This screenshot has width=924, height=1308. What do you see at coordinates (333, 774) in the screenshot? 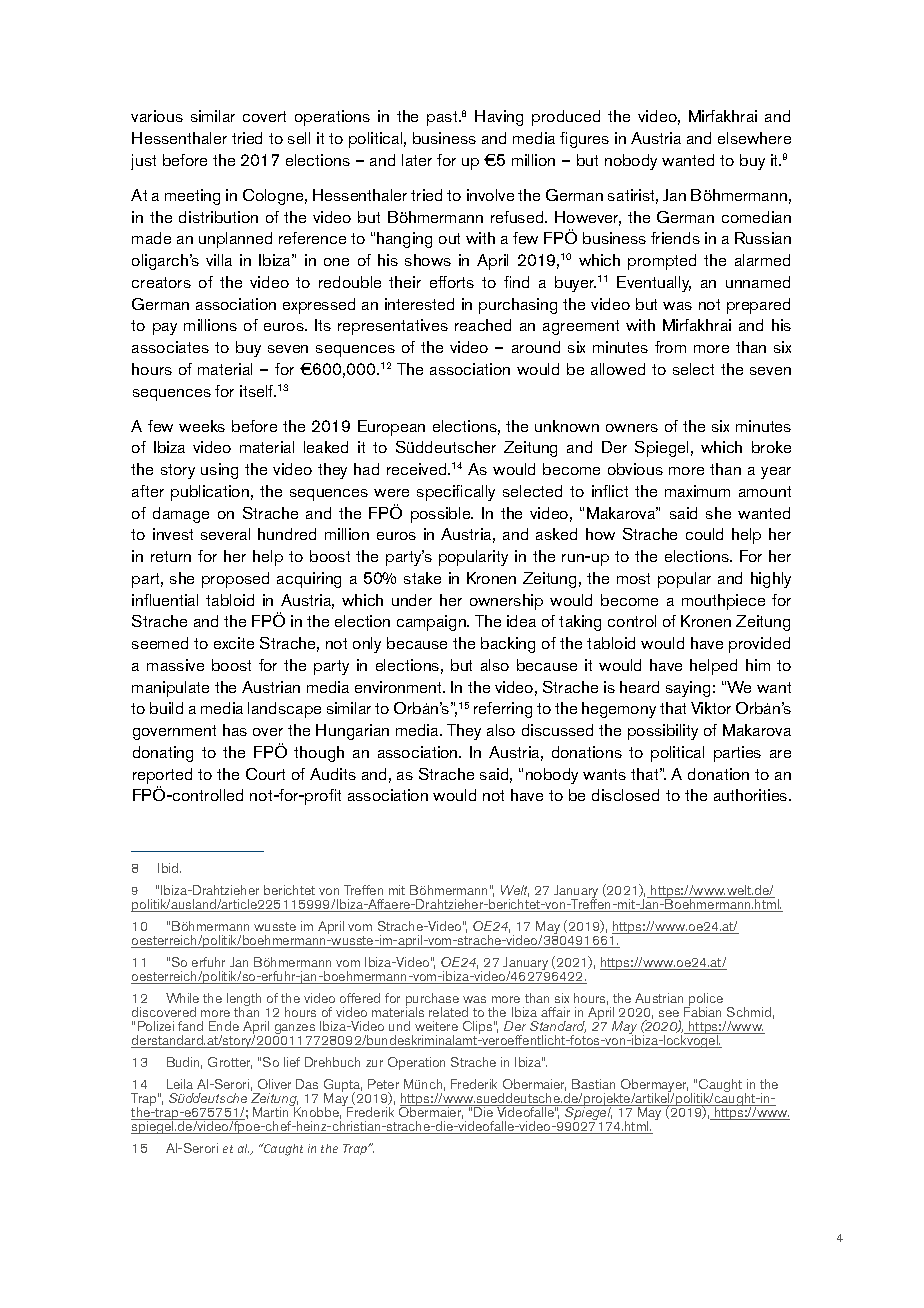
I see `Audits` at bounding box center [333, 774].
